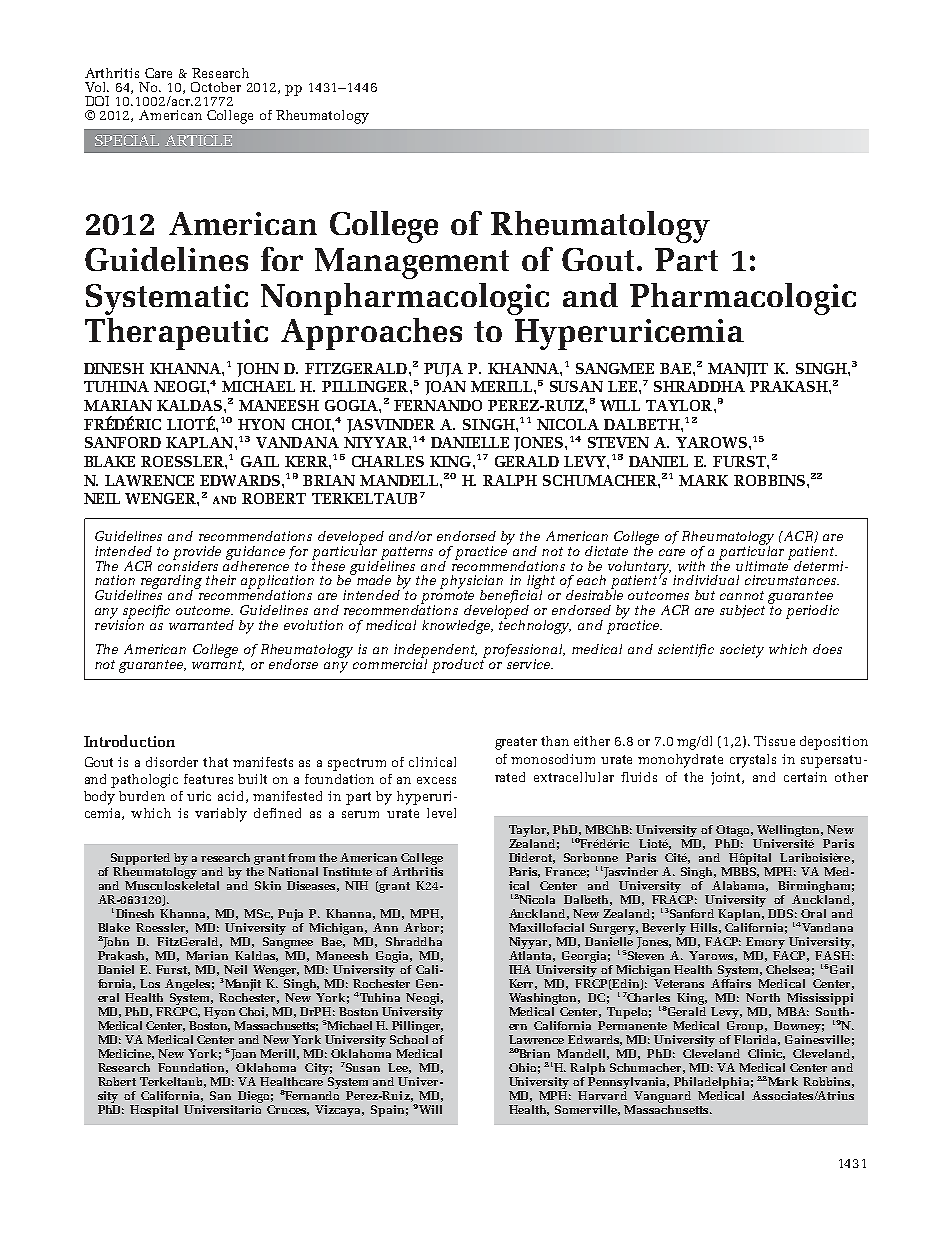 This document has width=952, height=1233. Describe the element at coordinates (742, 595) in the document. I see `cannot` at that location.
